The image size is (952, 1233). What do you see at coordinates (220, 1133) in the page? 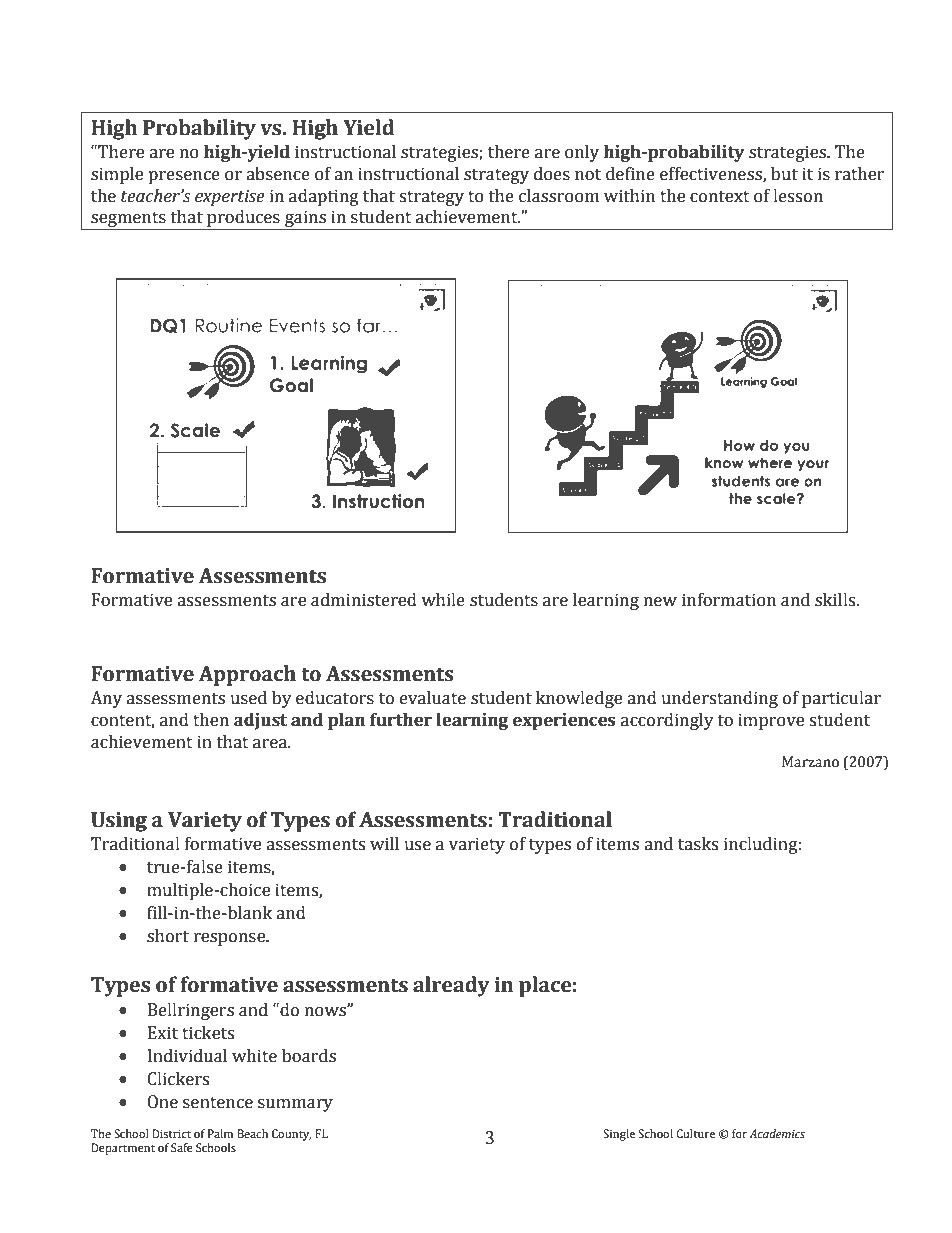
I see `Palm` at bounding box center [220, 1133].
